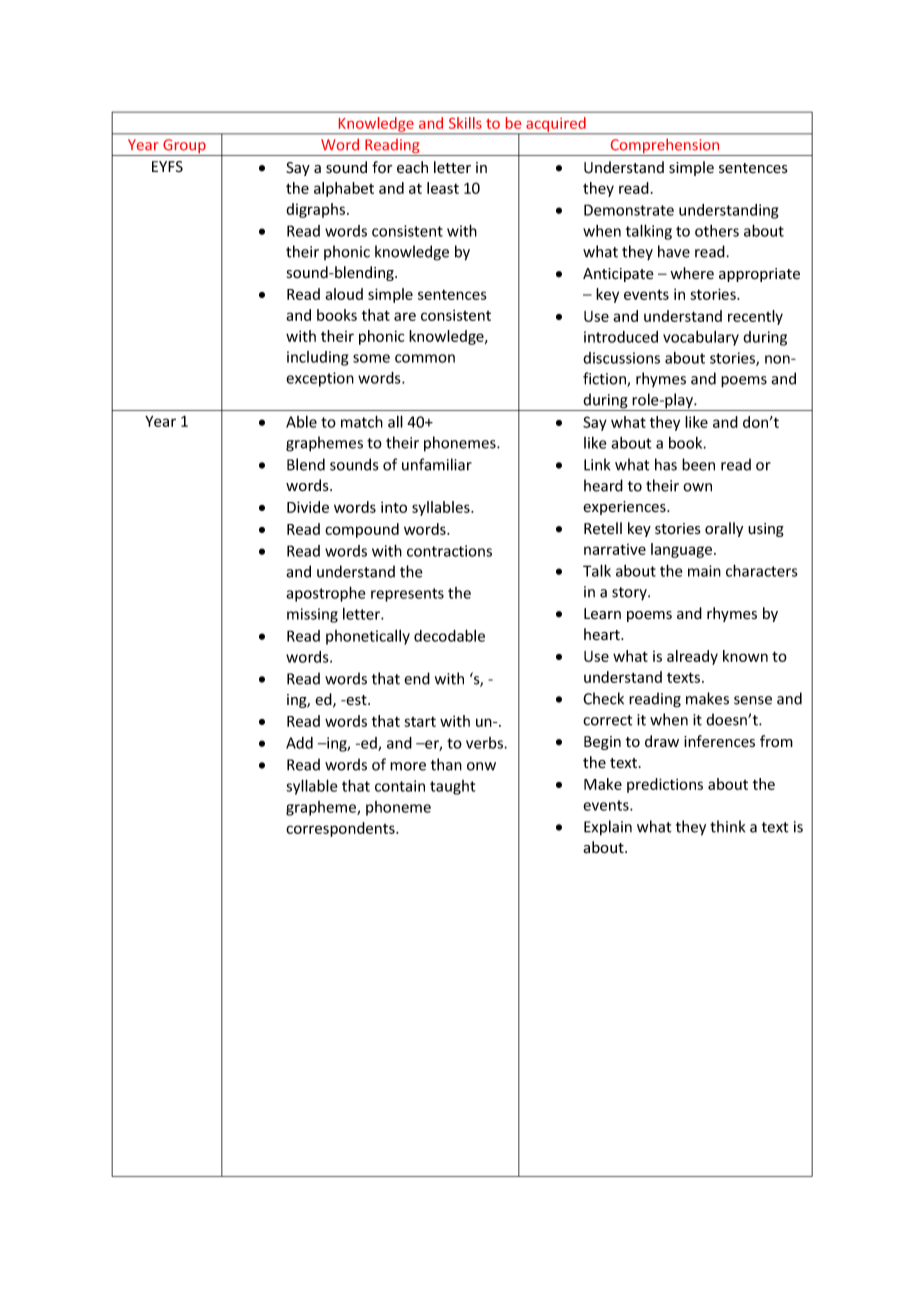 The image size is (924, 1308). I want to click on Skills, so click(465, 123).
